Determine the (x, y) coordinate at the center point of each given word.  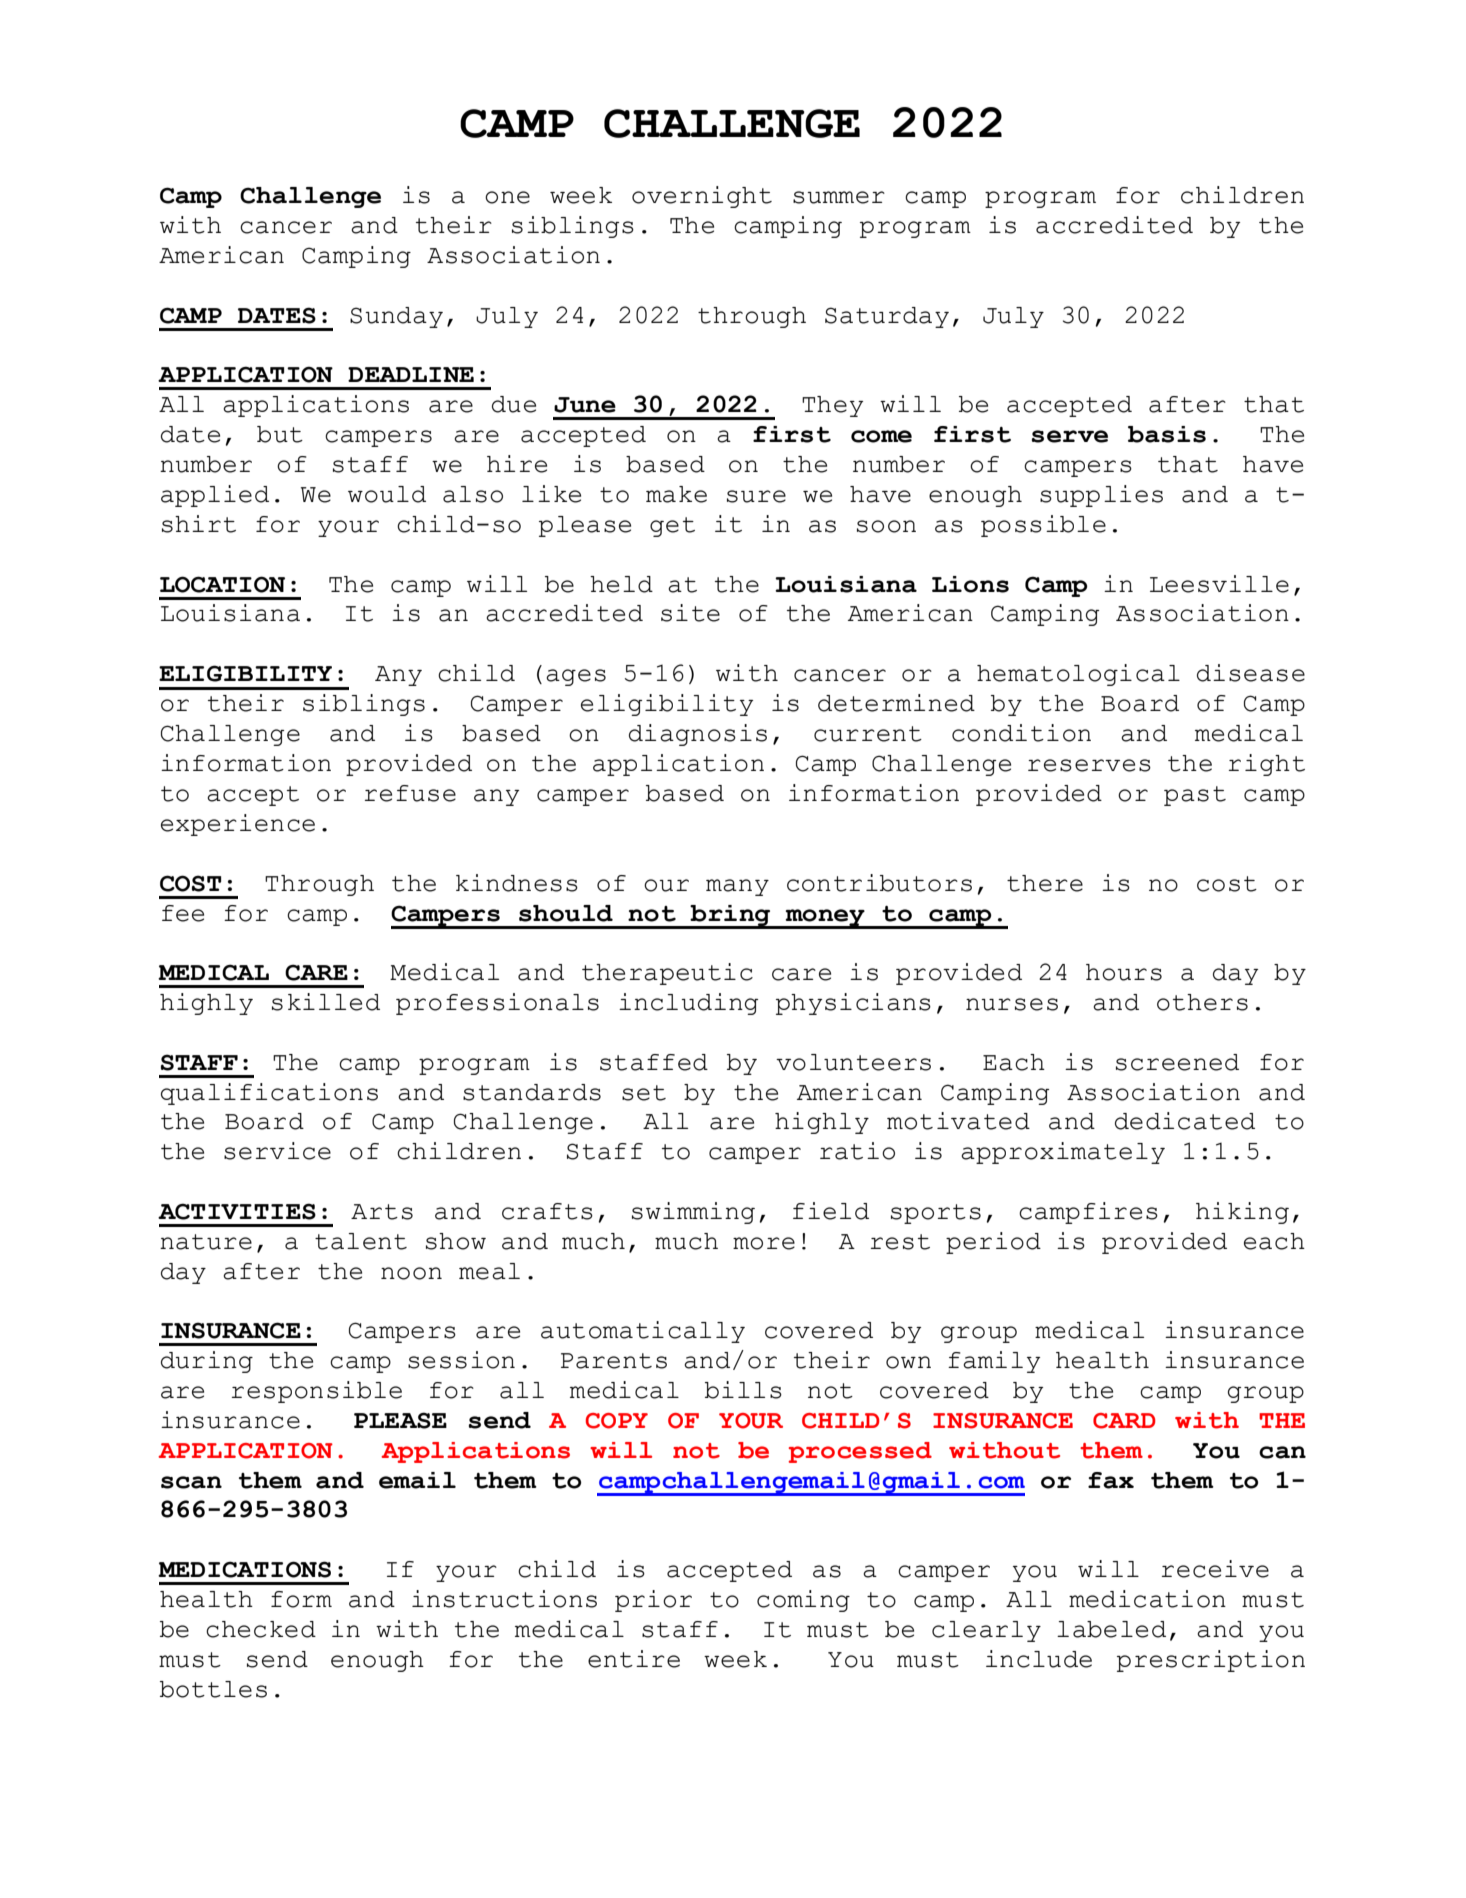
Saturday (887, 317)
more (764, 1243)
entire (634, 1659)
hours (1124, 972)
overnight (702, 197)
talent (361, 1241)
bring (730, 916)
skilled (326, 1002)
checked (261, 1629)
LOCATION (222, 584)
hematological (1078, 675)
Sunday (396, 317)
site (690, 613)
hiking (1242, 1213)
